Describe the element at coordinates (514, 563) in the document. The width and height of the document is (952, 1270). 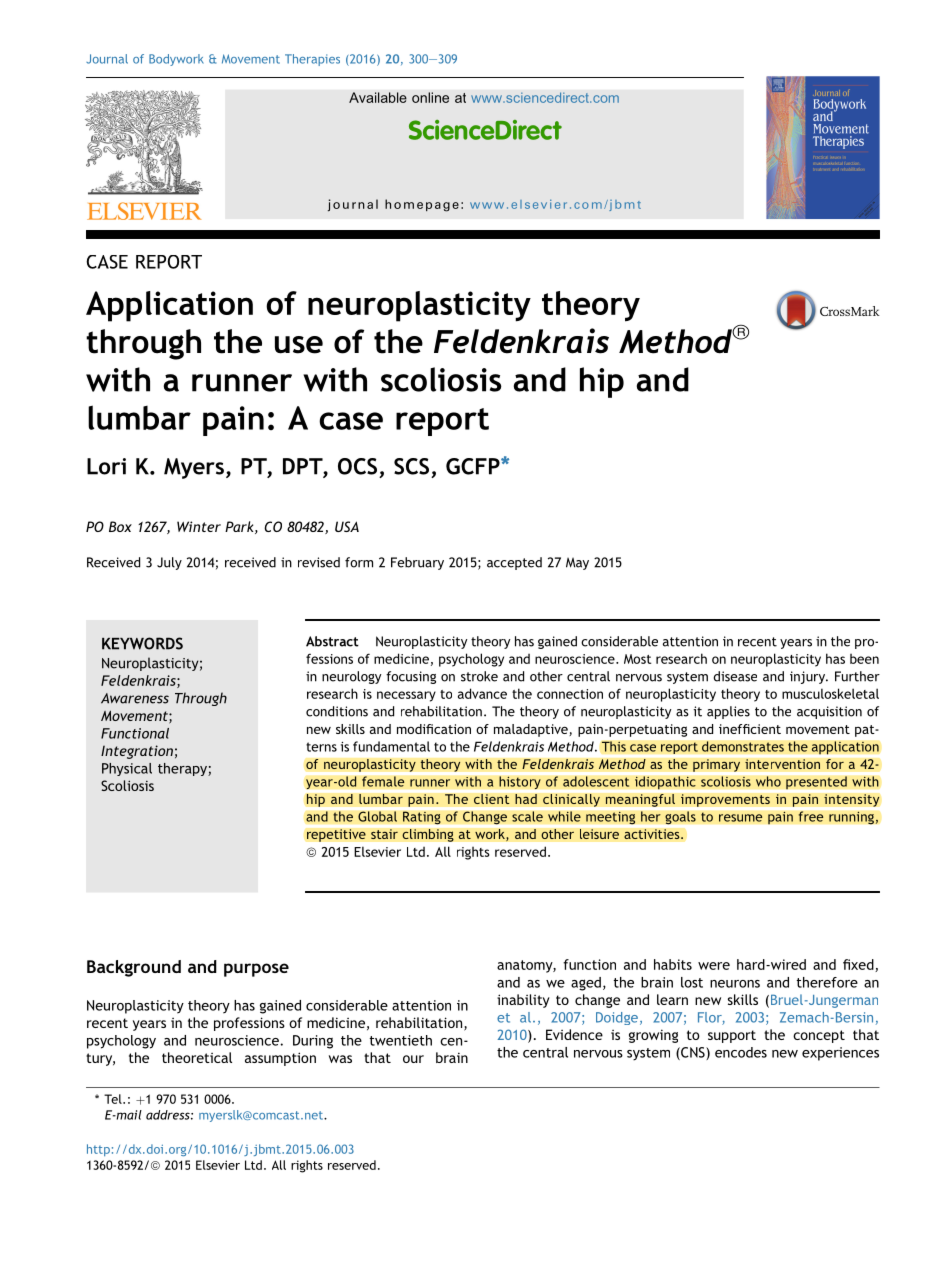
I see `accepted` at that location.
